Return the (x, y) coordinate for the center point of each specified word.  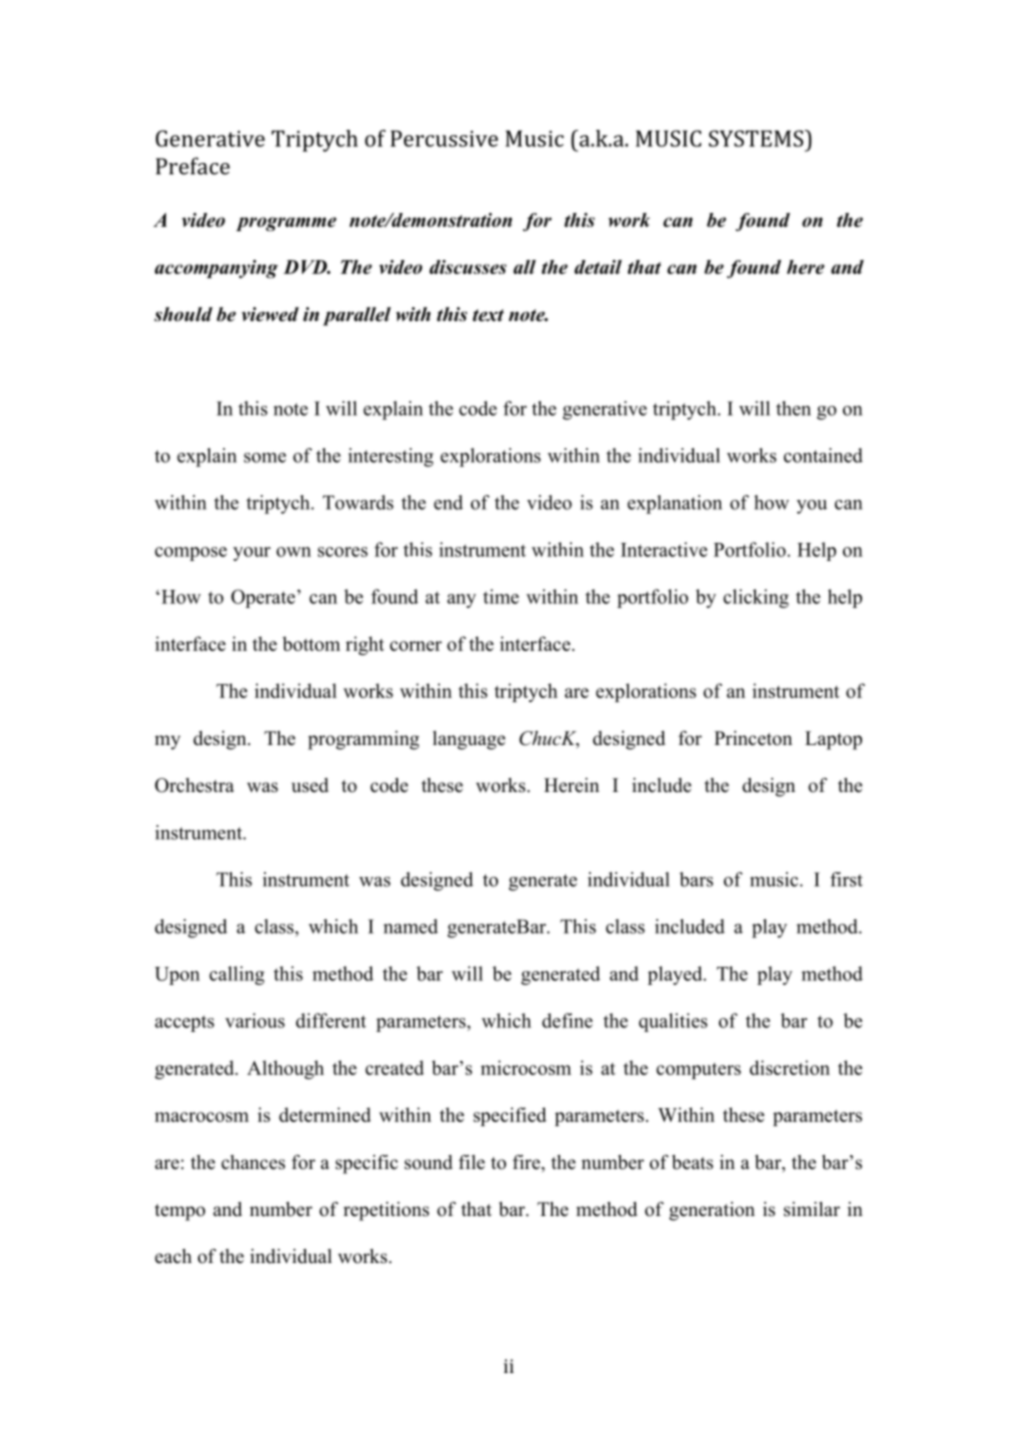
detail (598, 267)
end (448, 502)
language (469, 740)
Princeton (753, 738)
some (265, 458)
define (567, 1020)
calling (237, 975)
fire (527, 1162)
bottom (311, 643)
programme (286, 224)
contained (823, 455)
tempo (180, 1212)
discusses (468, 267)
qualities (673, 1022)
